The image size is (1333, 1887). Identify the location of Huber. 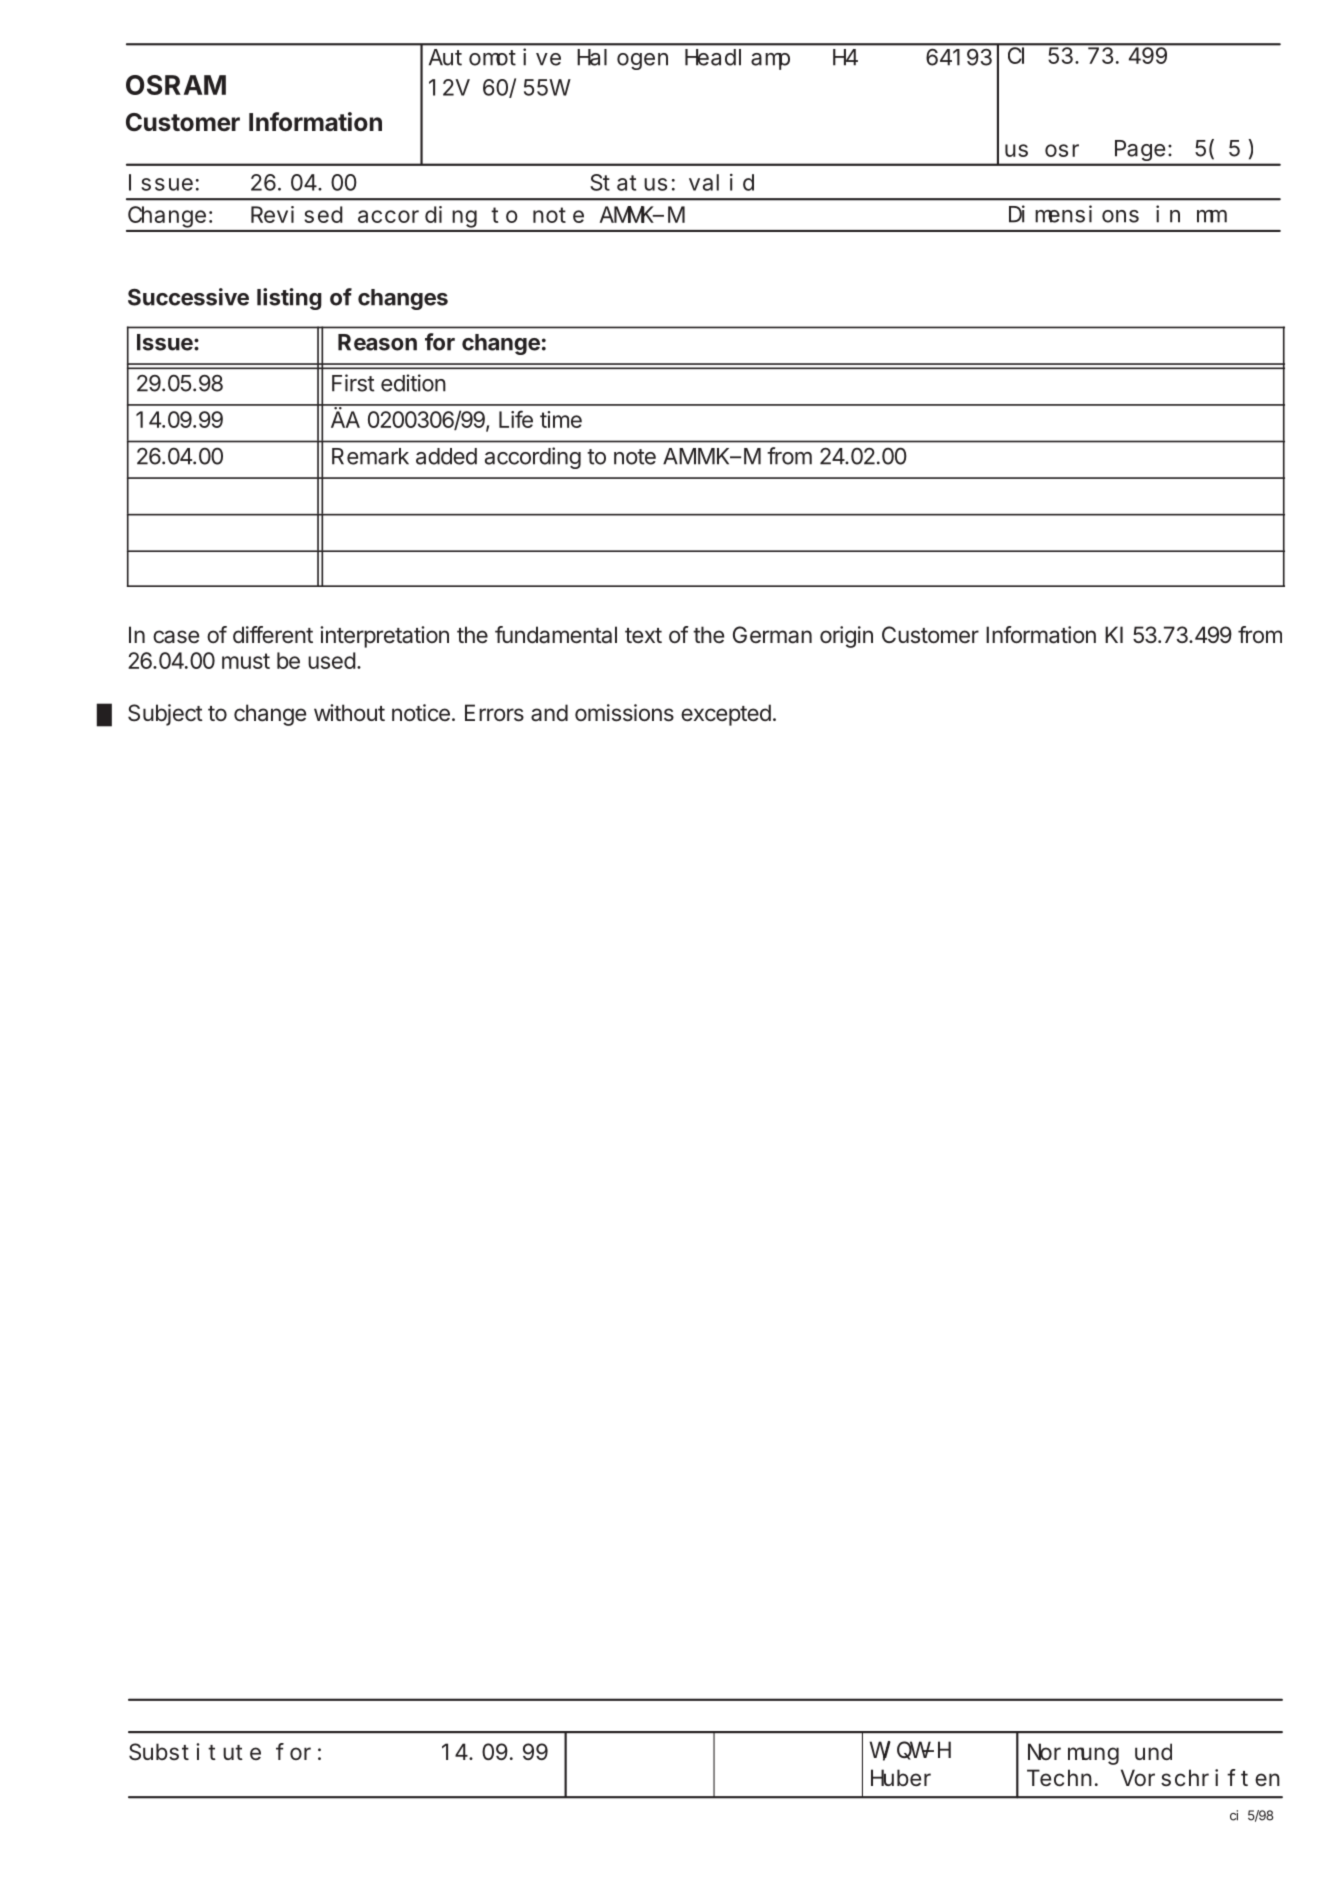
(901, 1777).
